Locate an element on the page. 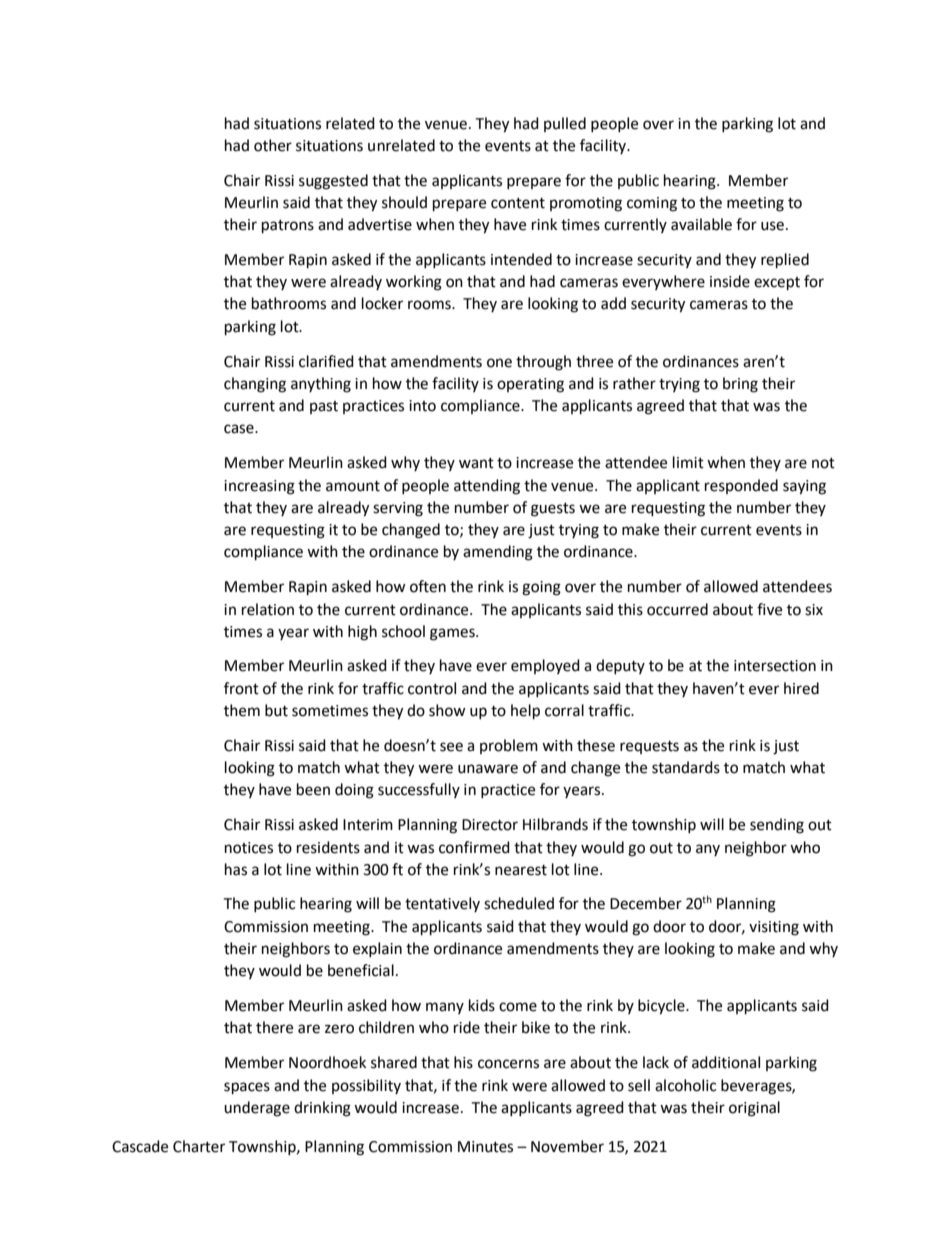  sending is located at coordinates (777, 826).
